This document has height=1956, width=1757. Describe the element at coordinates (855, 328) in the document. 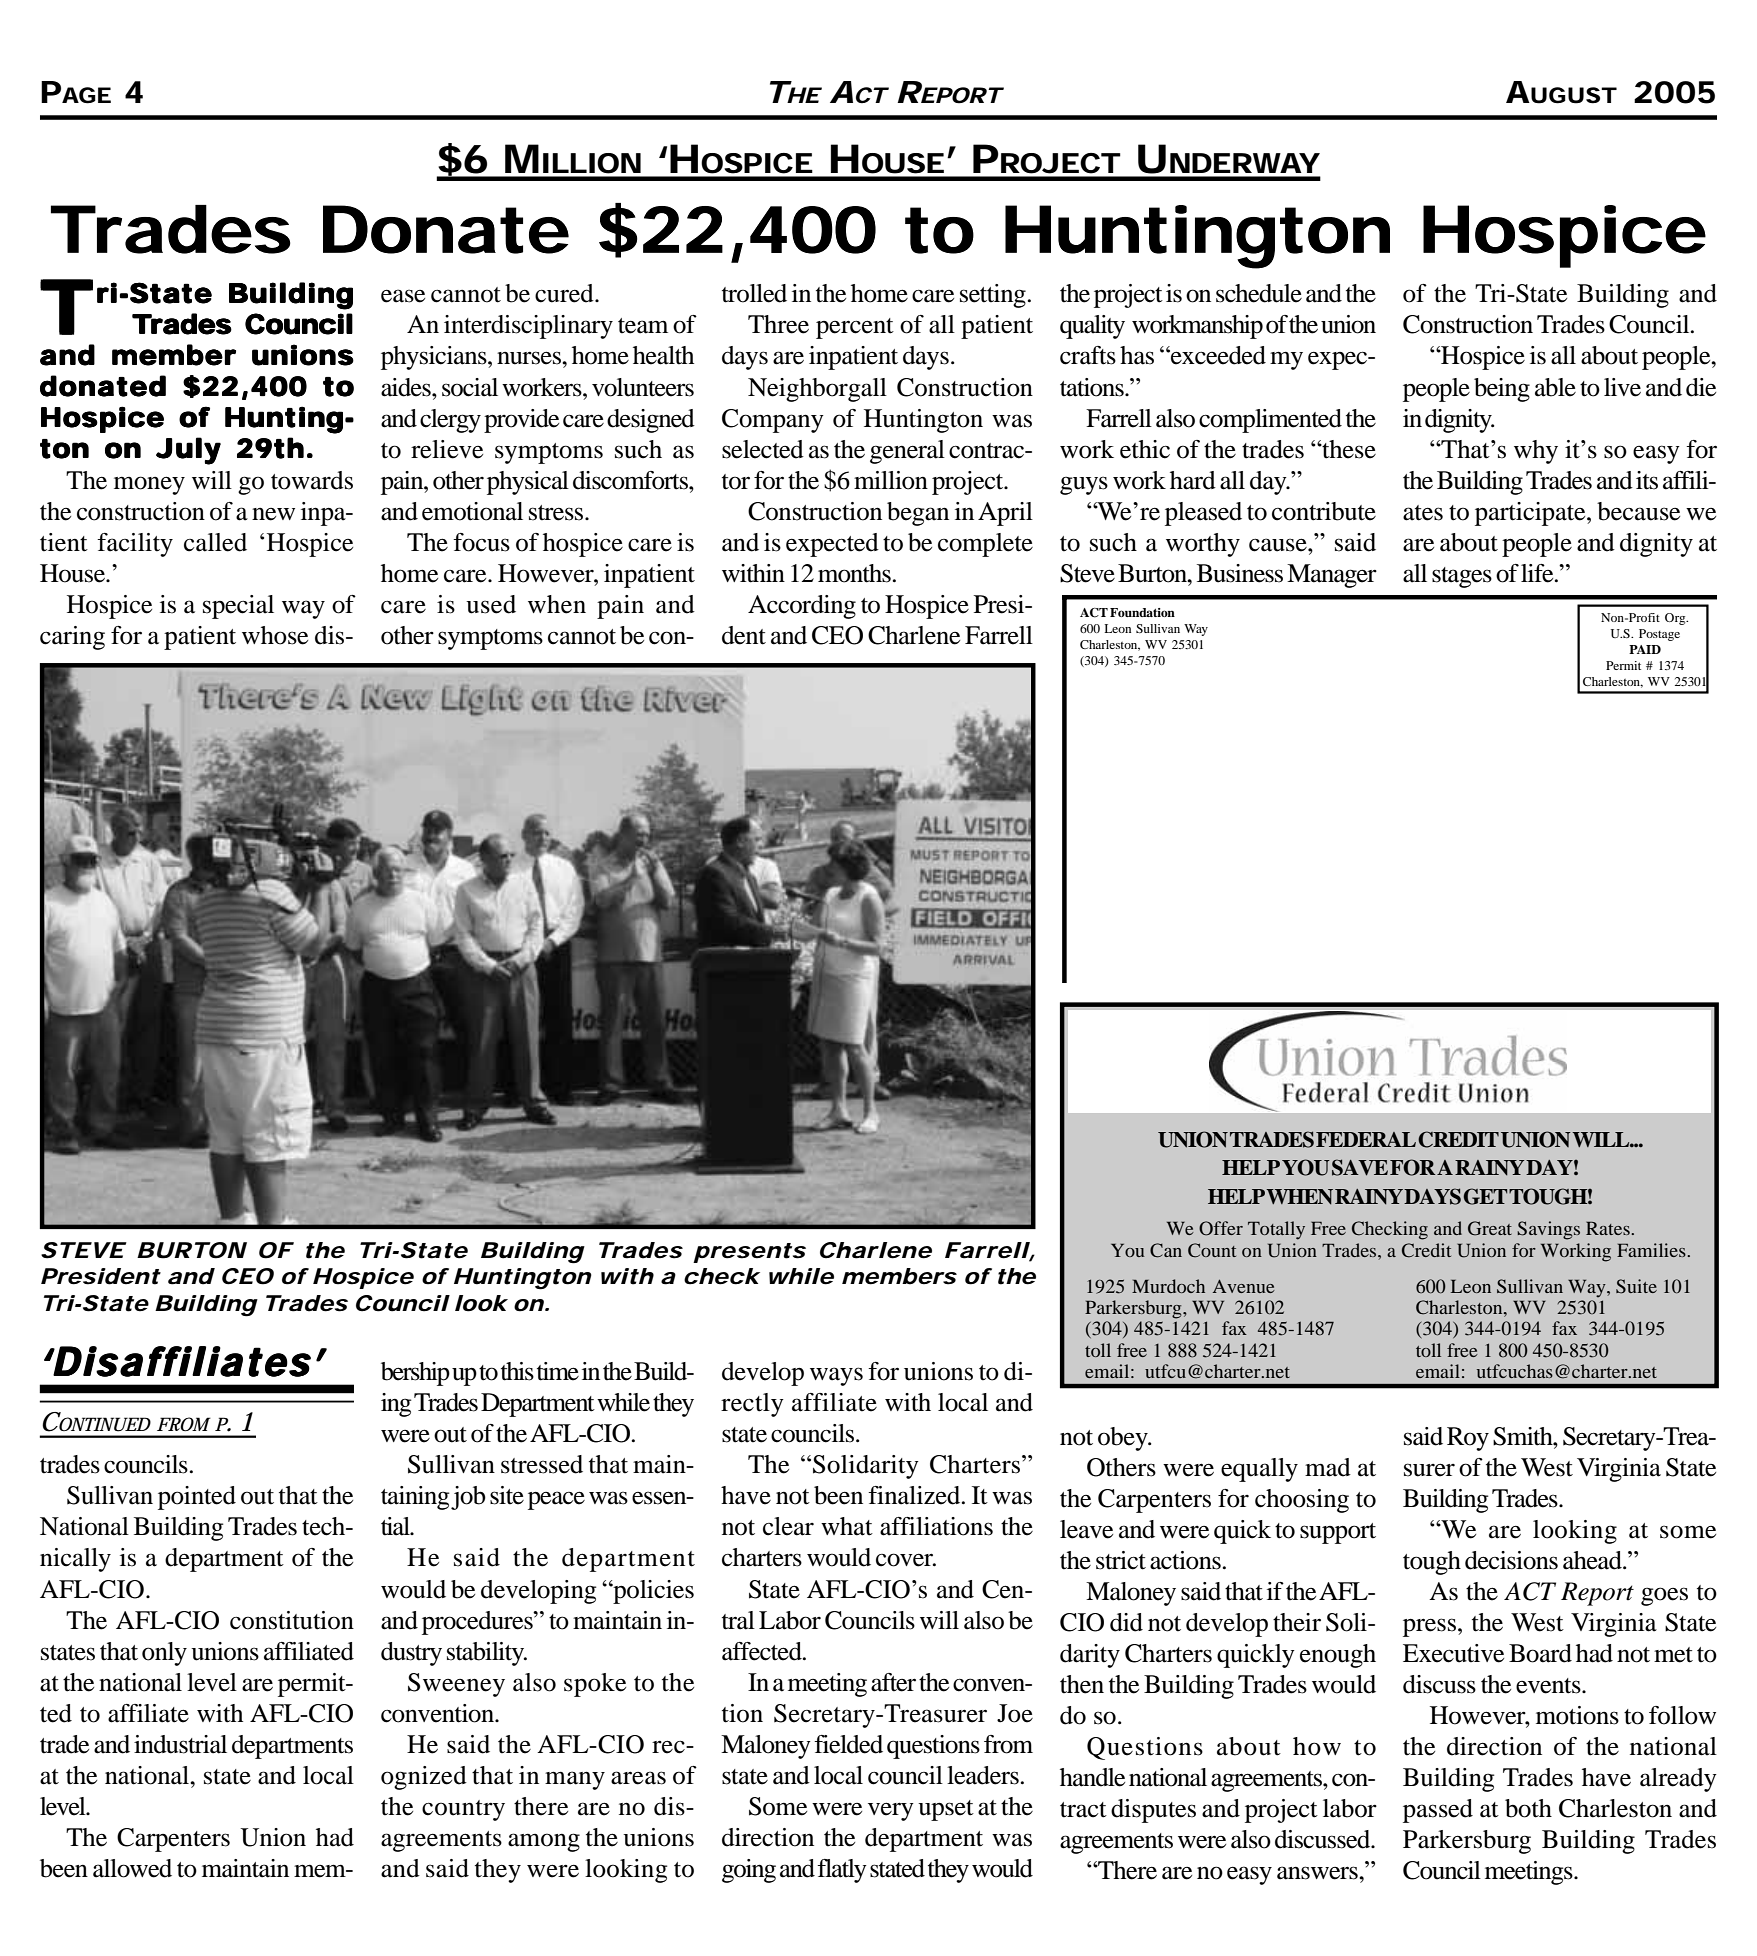

I see `percent` at that location.
